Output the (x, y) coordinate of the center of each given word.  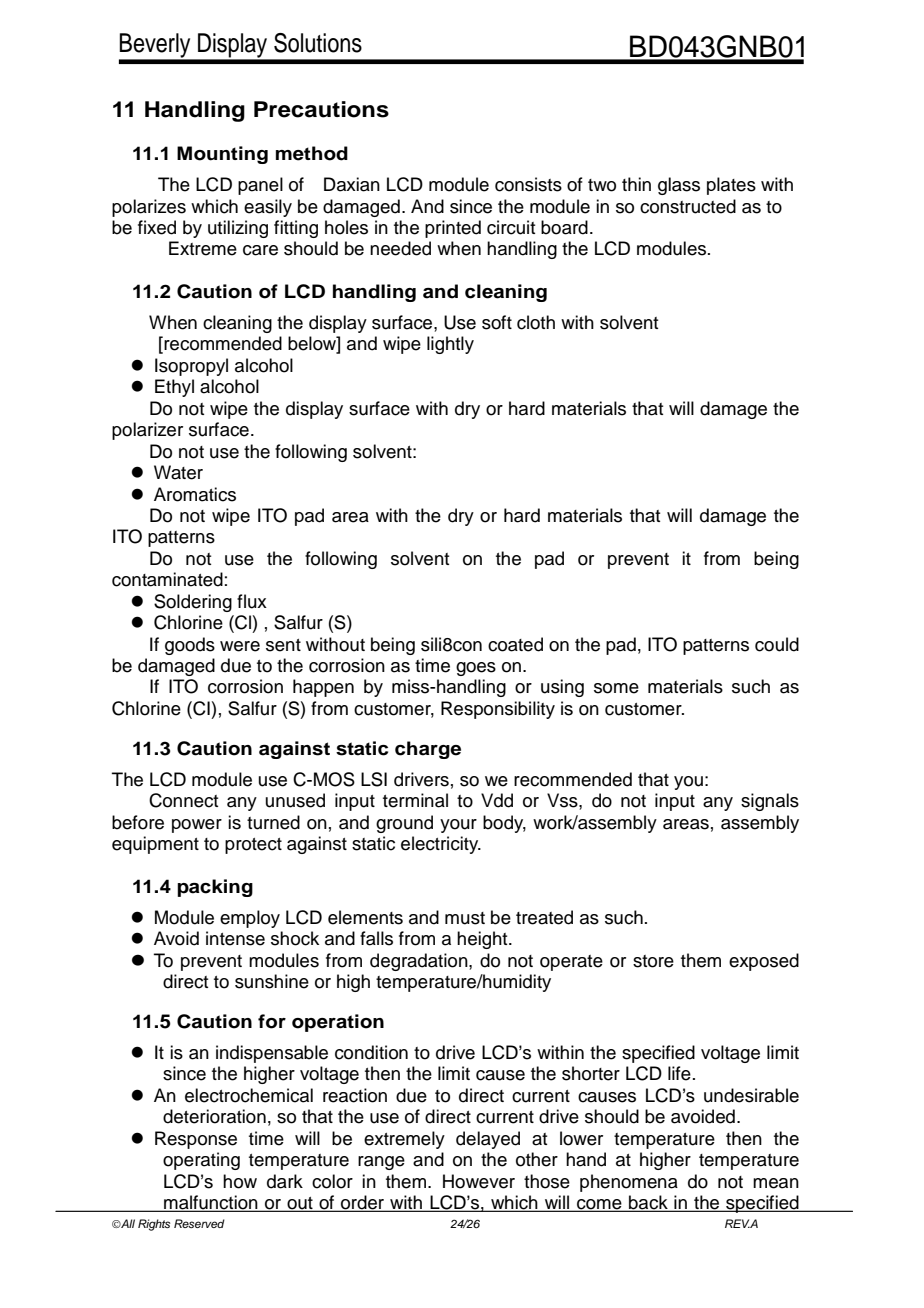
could (777, 644)
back (648, 1203)
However (479, 1181)
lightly (450, 345)
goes (476, 669)
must (465, 918)
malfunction (211, 1203)
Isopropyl (191, 367)
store (653, 961)
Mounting (222, 155)
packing (215, 888)
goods (190, 646)
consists (528, 184)
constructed (688, 206)
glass (679, 186)
